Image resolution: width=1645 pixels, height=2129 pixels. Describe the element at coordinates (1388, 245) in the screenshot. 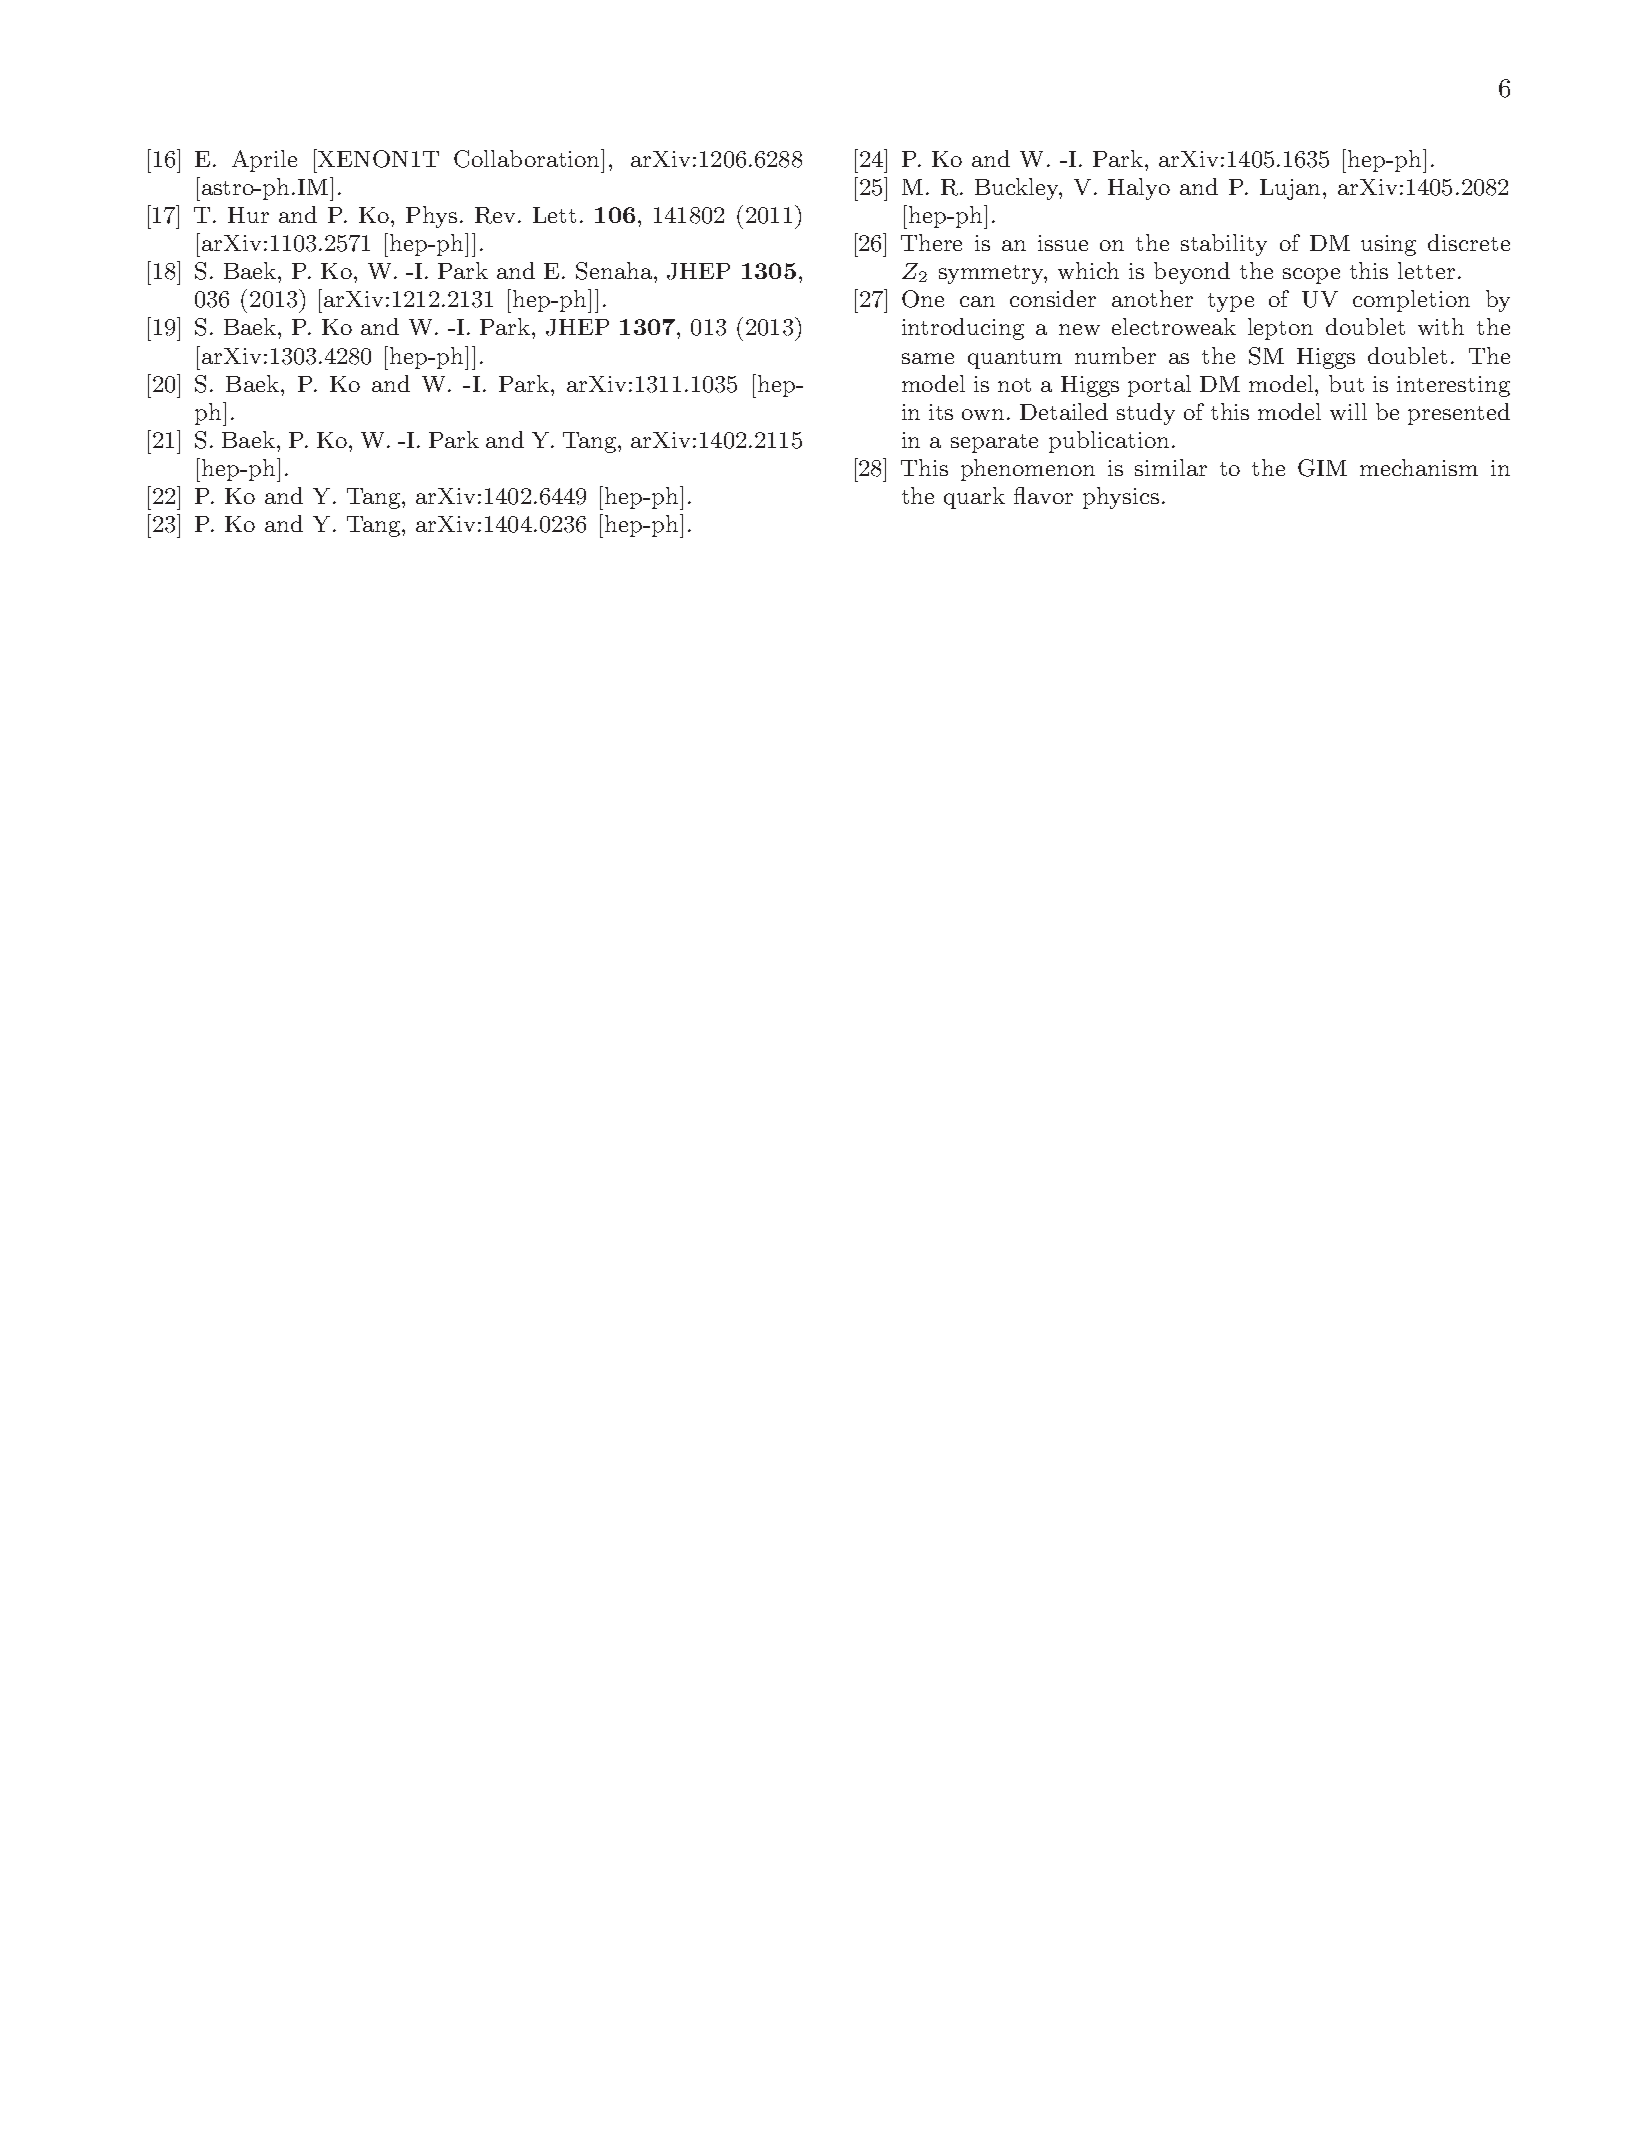

I see `using` at that location.
